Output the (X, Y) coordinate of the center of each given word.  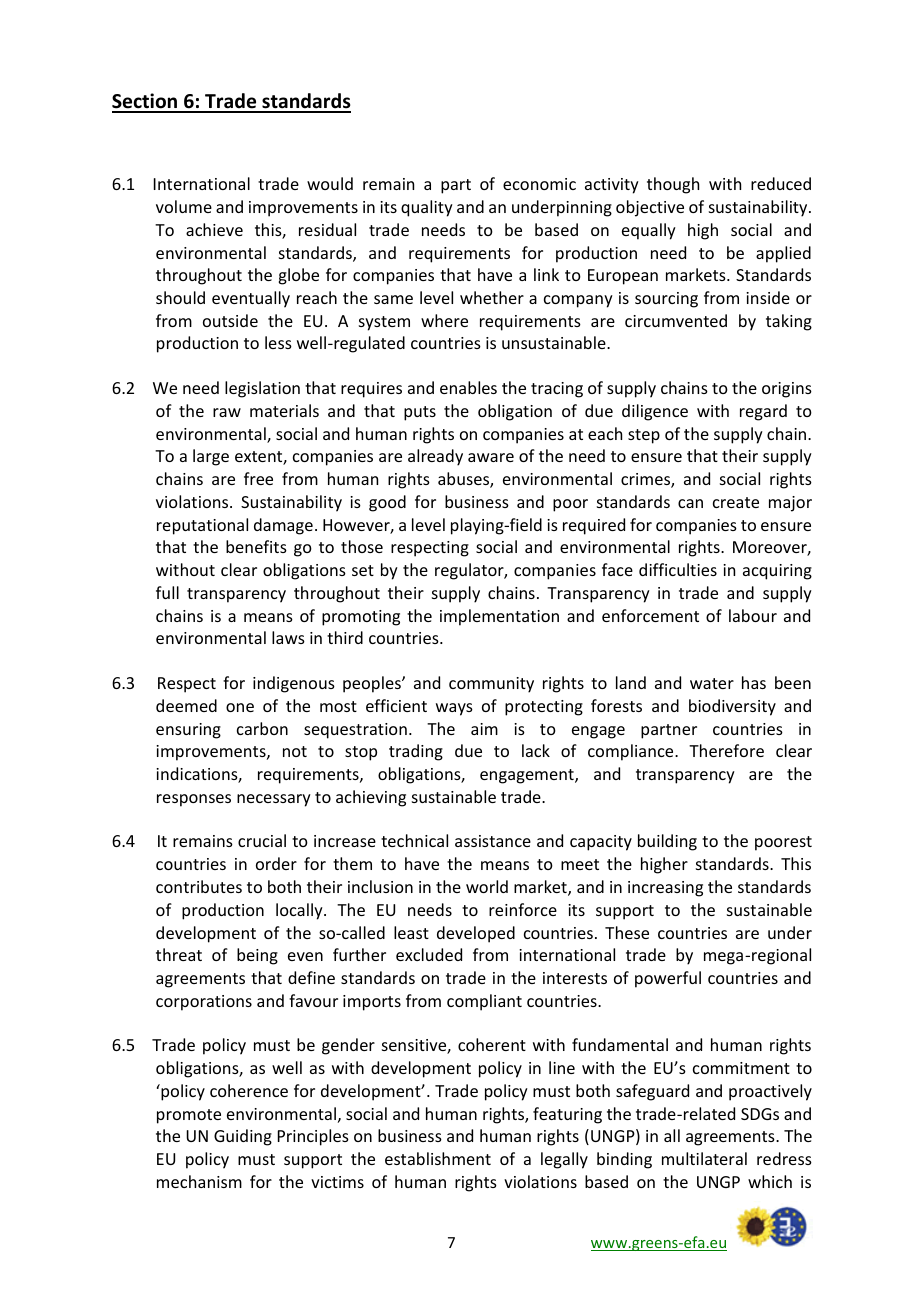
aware (491, 457)
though (673, 185)
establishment (438, 1158)
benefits (256, 546)
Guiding (243, 1137)
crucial (262, 840)
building (667, 842)
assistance (493, 841)
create (736, 502)
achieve (214, 229)
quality (427, 208)
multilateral (704, 1158)
